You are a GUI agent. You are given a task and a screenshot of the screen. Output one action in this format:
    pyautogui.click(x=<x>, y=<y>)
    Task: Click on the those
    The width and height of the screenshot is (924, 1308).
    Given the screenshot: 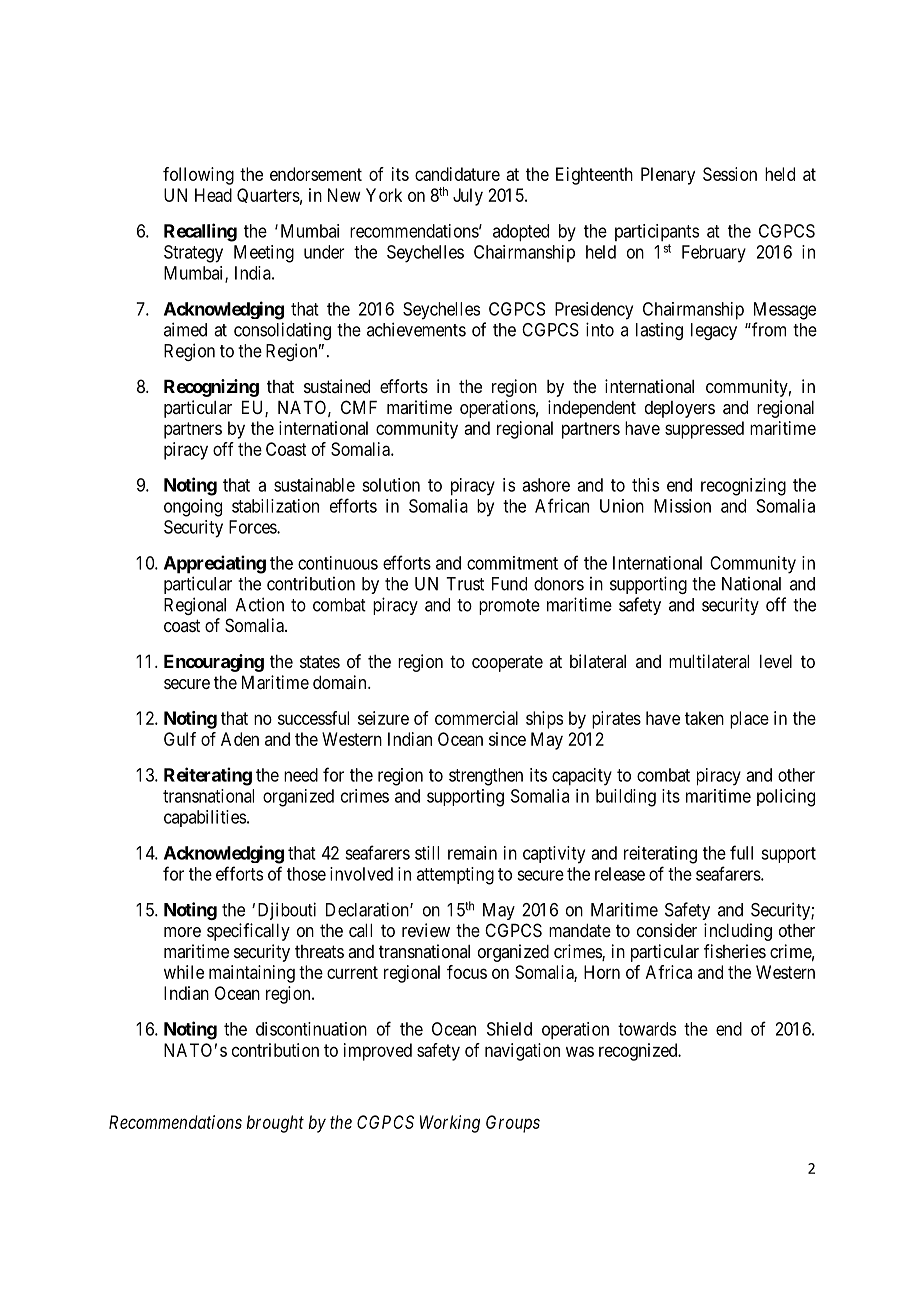 What is the action you would take?
    pyautogui.click(x=306, y=874)
